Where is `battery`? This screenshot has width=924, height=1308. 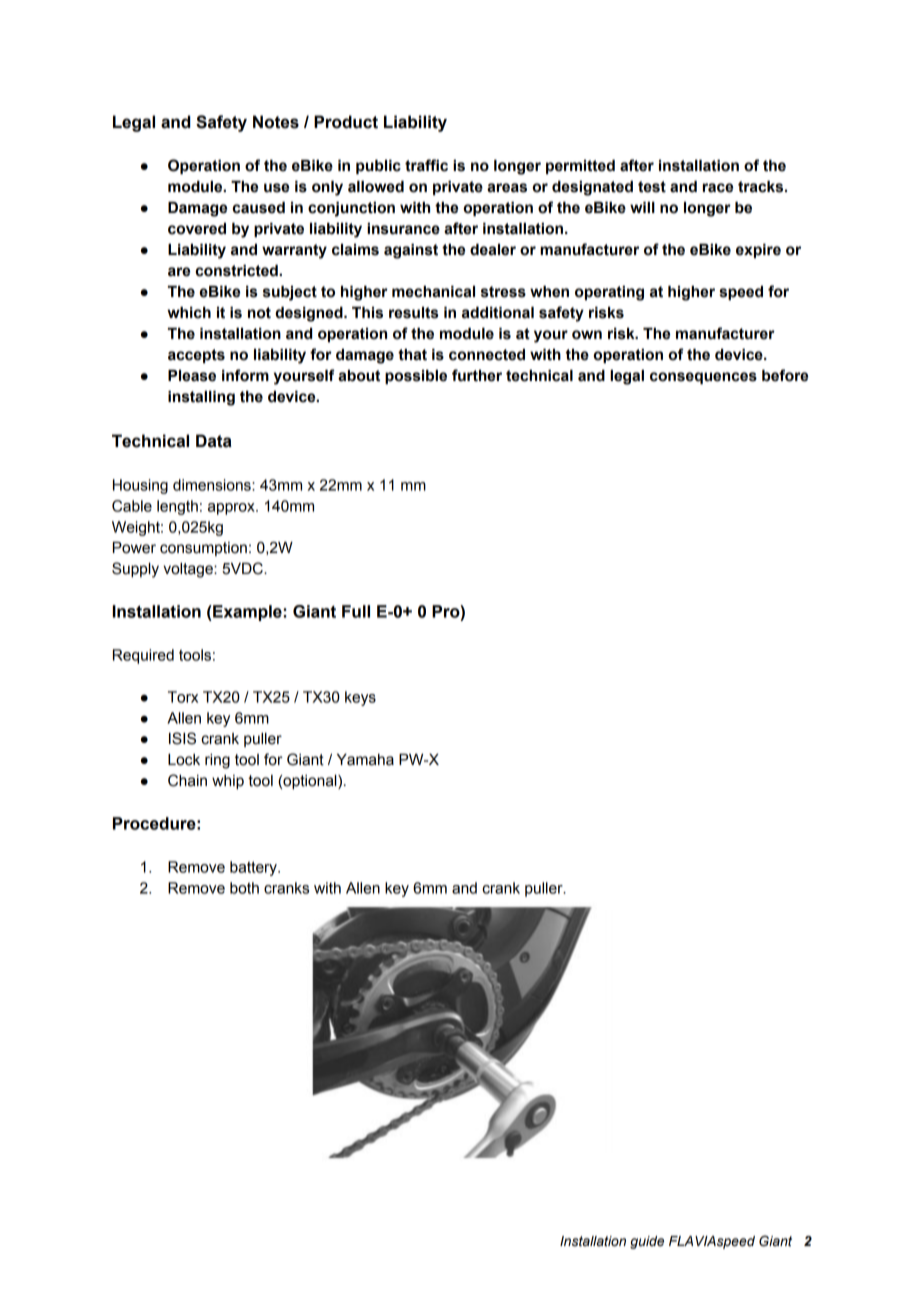
battery is located at coordinates (254, 868).
